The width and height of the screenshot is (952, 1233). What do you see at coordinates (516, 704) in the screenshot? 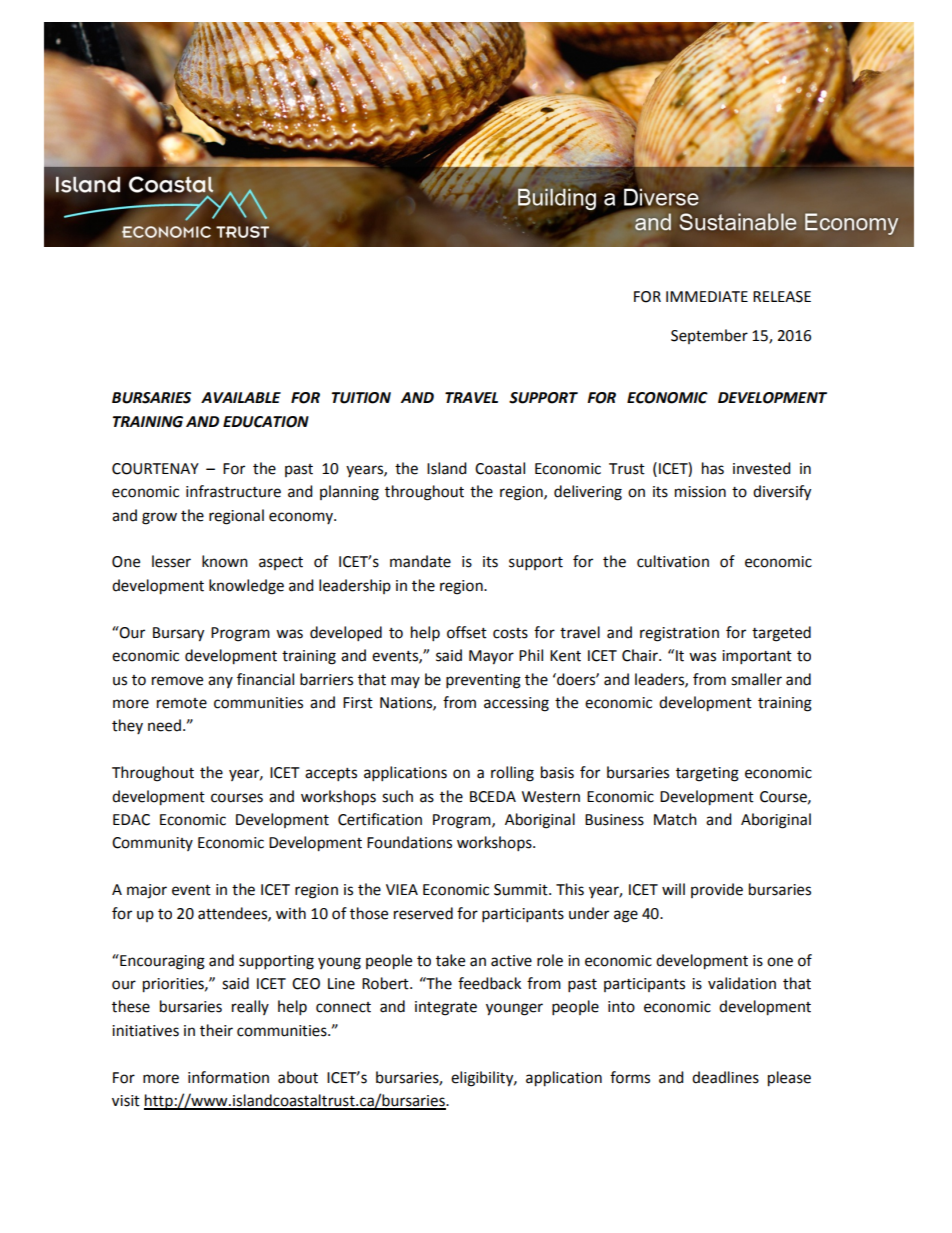
I see `accessing` at bounding box center [516, 704].
